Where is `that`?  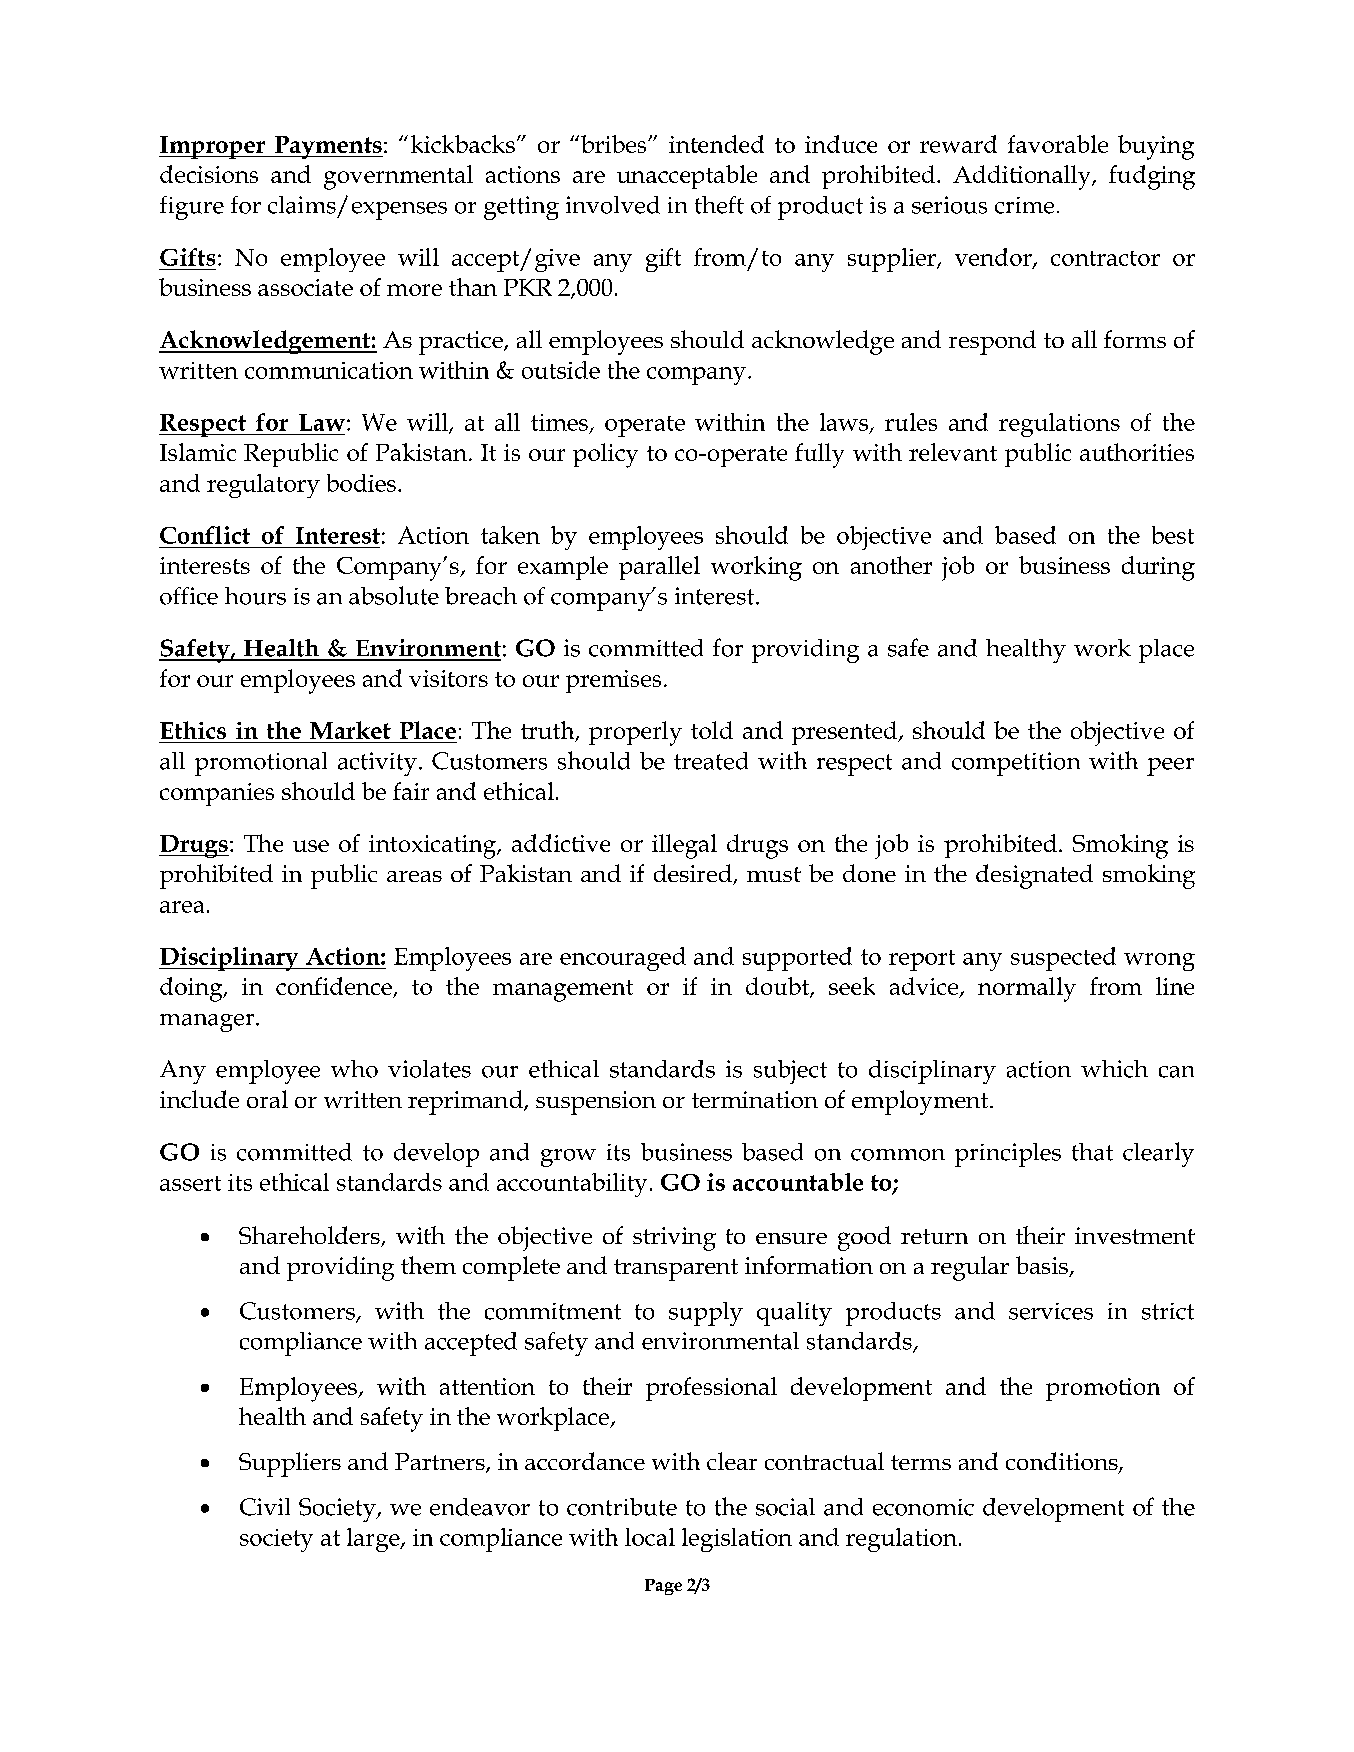 that is located at coordinates (1092, 1152).
